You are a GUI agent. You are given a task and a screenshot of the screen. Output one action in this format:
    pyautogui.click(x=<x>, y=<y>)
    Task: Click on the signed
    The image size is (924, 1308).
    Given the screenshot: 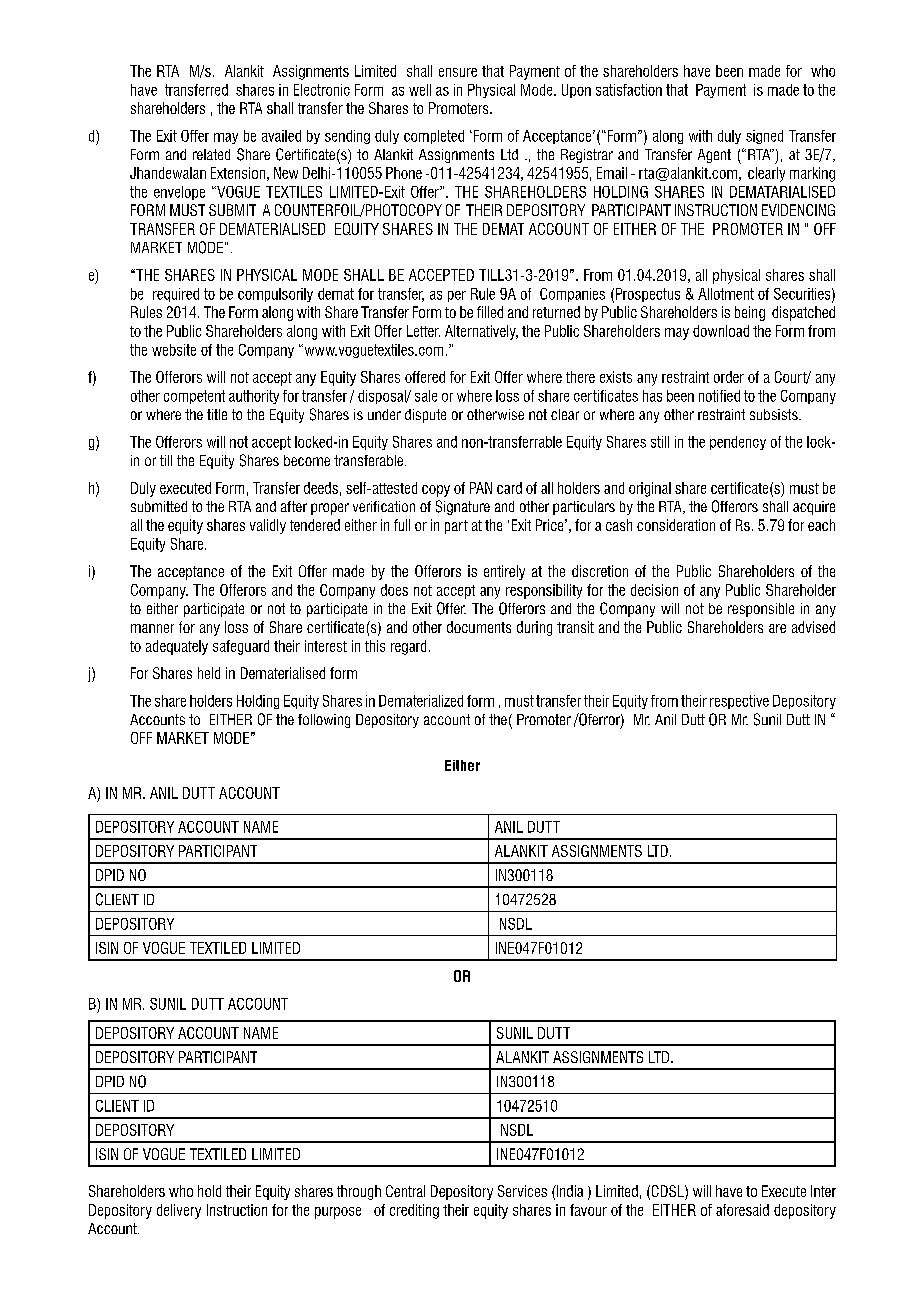 What is the action you would take?
    pyautogui.click(x=764, y=137)
